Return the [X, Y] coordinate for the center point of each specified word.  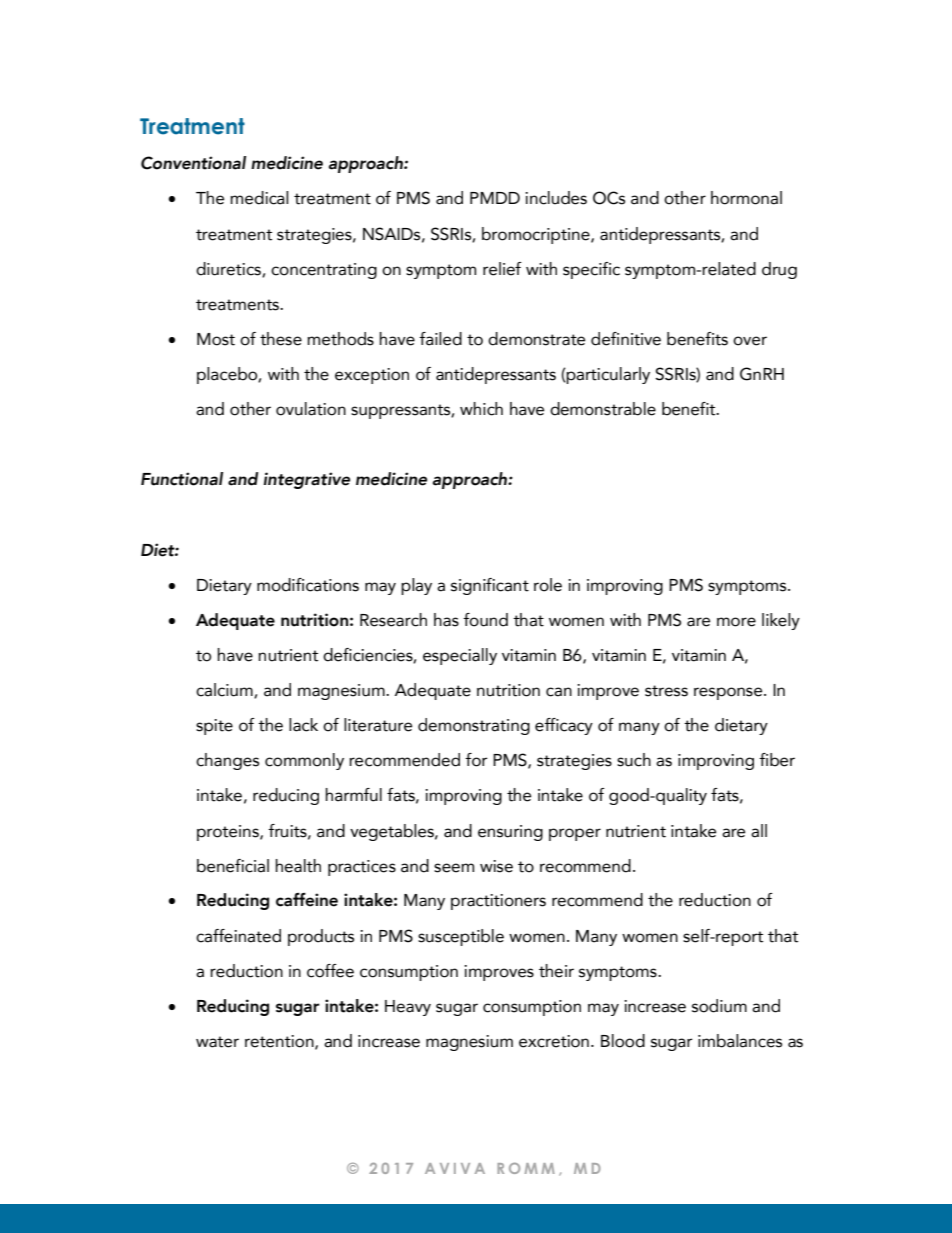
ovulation [311, 409]
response [729, 693]
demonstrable [603, 409]
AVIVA [455, 1168]
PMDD [495, 198]
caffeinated [238, 936]
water [217, 1042]
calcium [225, 690]
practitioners [498, 902]
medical [259, 198]
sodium [719, 1006]
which [481, 409]
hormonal [746, 198]
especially [460, 656]
